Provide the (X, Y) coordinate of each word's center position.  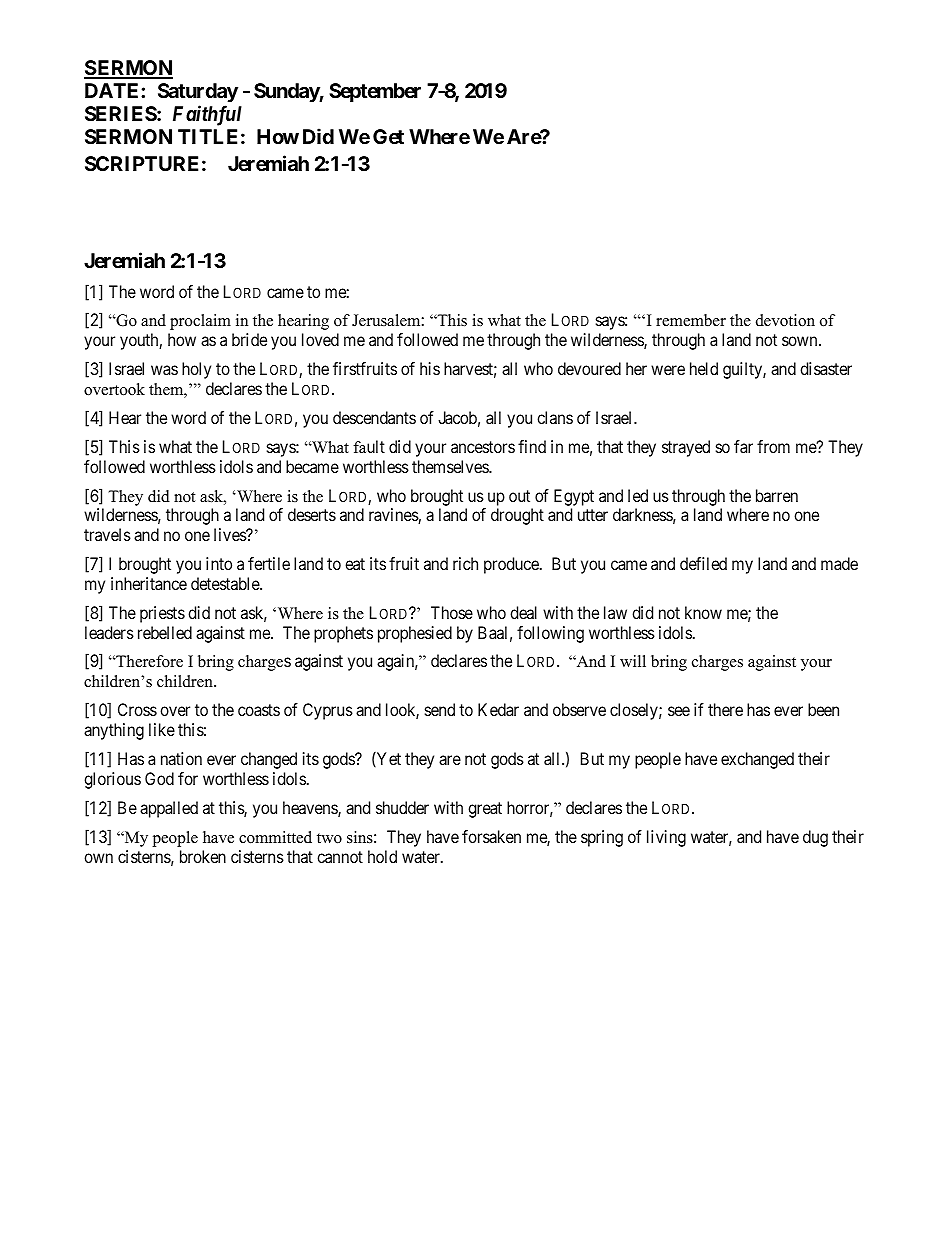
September (375, 92)
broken (203, 856)
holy (196, 370)
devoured (589, 368)
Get (388, 136)
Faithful (207, 115)
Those (452, 612)
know (703, 612)
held (704, 368)
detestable (226, 583)
